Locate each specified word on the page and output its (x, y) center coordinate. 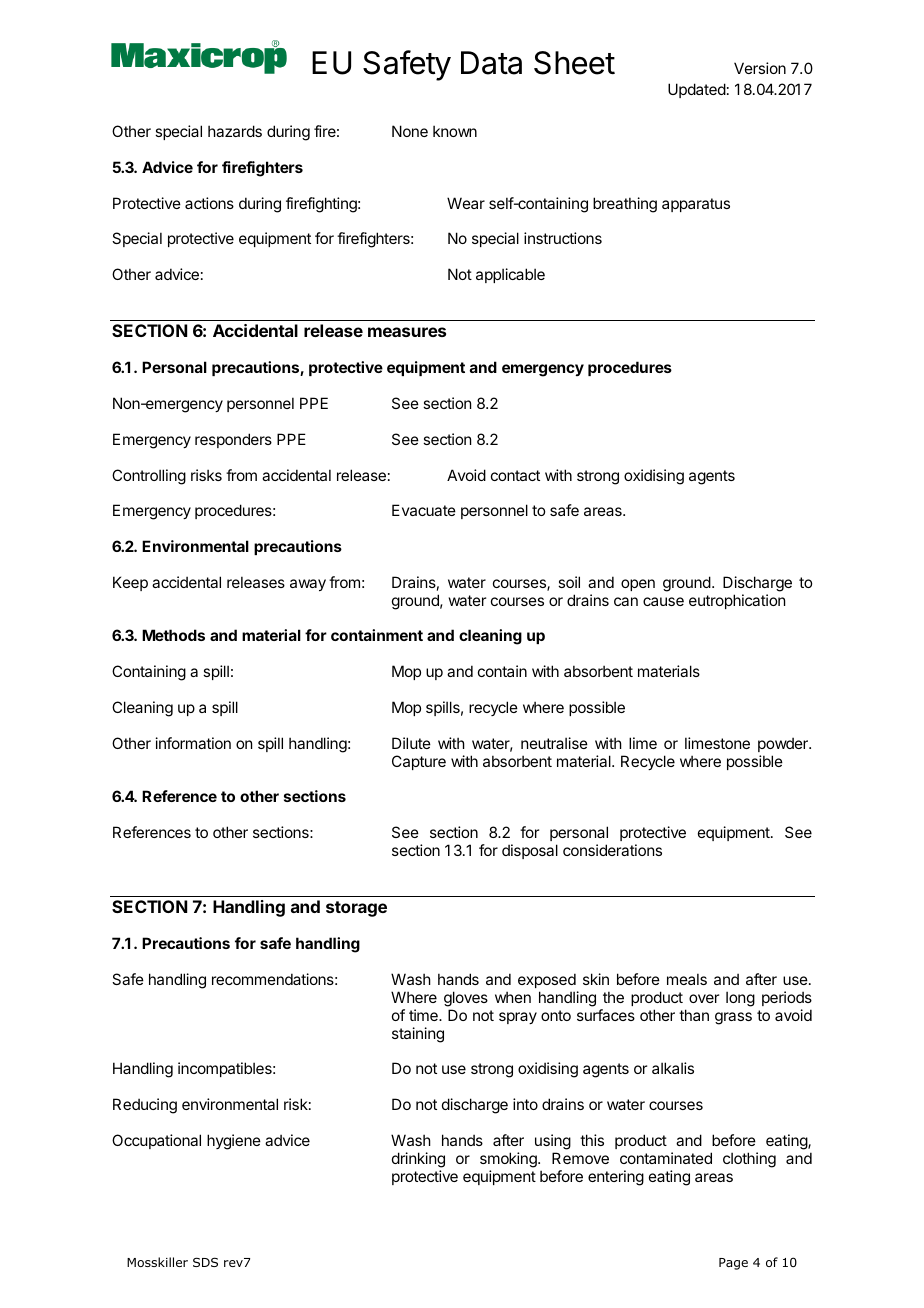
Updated (697, 90)
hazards (235, 131)
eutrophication (737, 601)
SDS (205, 1262)
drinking (418, 1160)
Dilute (411, 743)
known (455, 131)
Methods (173, 635)
